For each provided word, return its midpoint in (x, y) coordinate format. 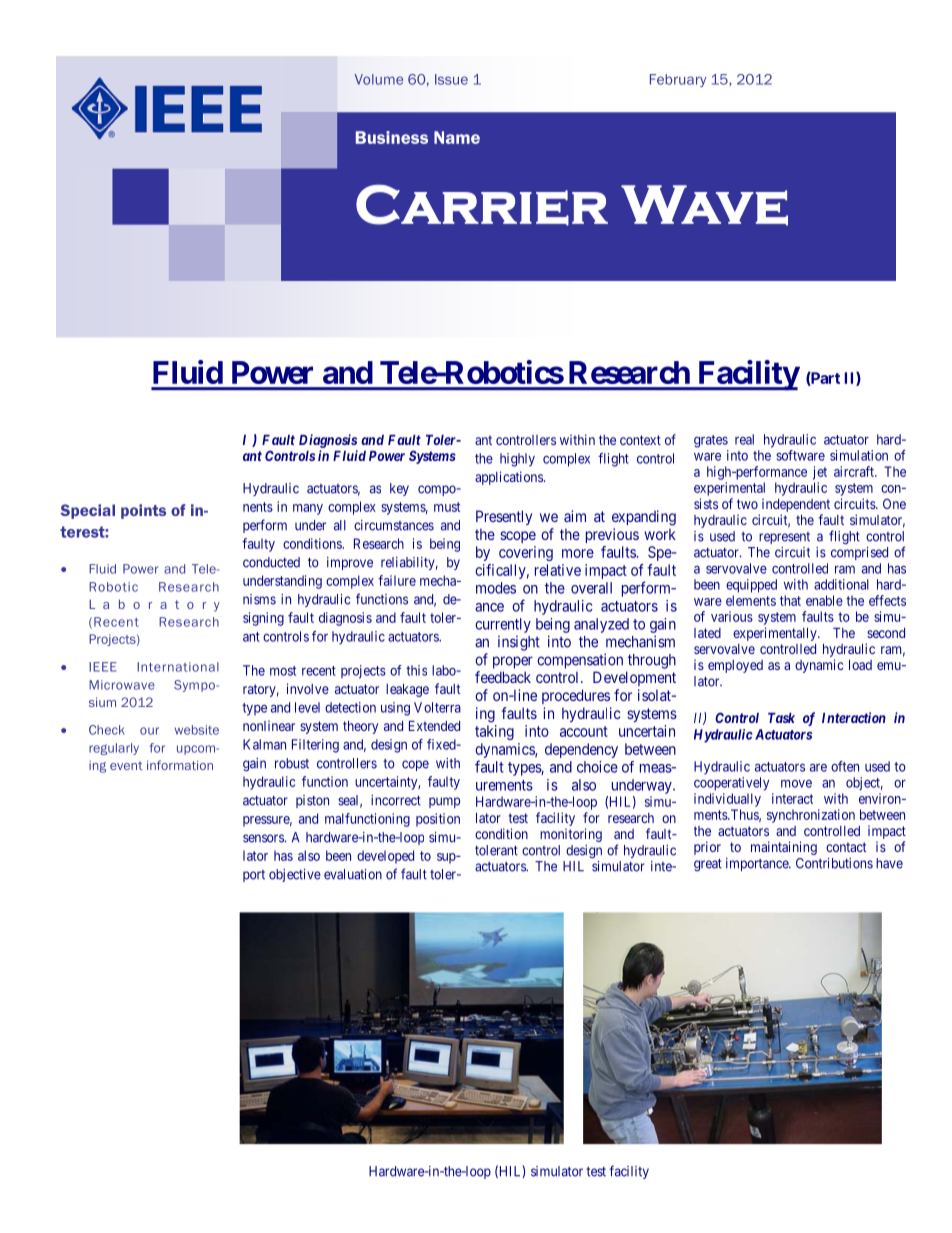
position (438, 820)
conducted (271, 562)
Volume (379, 79)
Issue (451, 79)
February (678, 80)
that (790, 600)
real (744, 439)
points (143, 511)
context (640, 440)
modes (496, 588)
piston (312, 801)
